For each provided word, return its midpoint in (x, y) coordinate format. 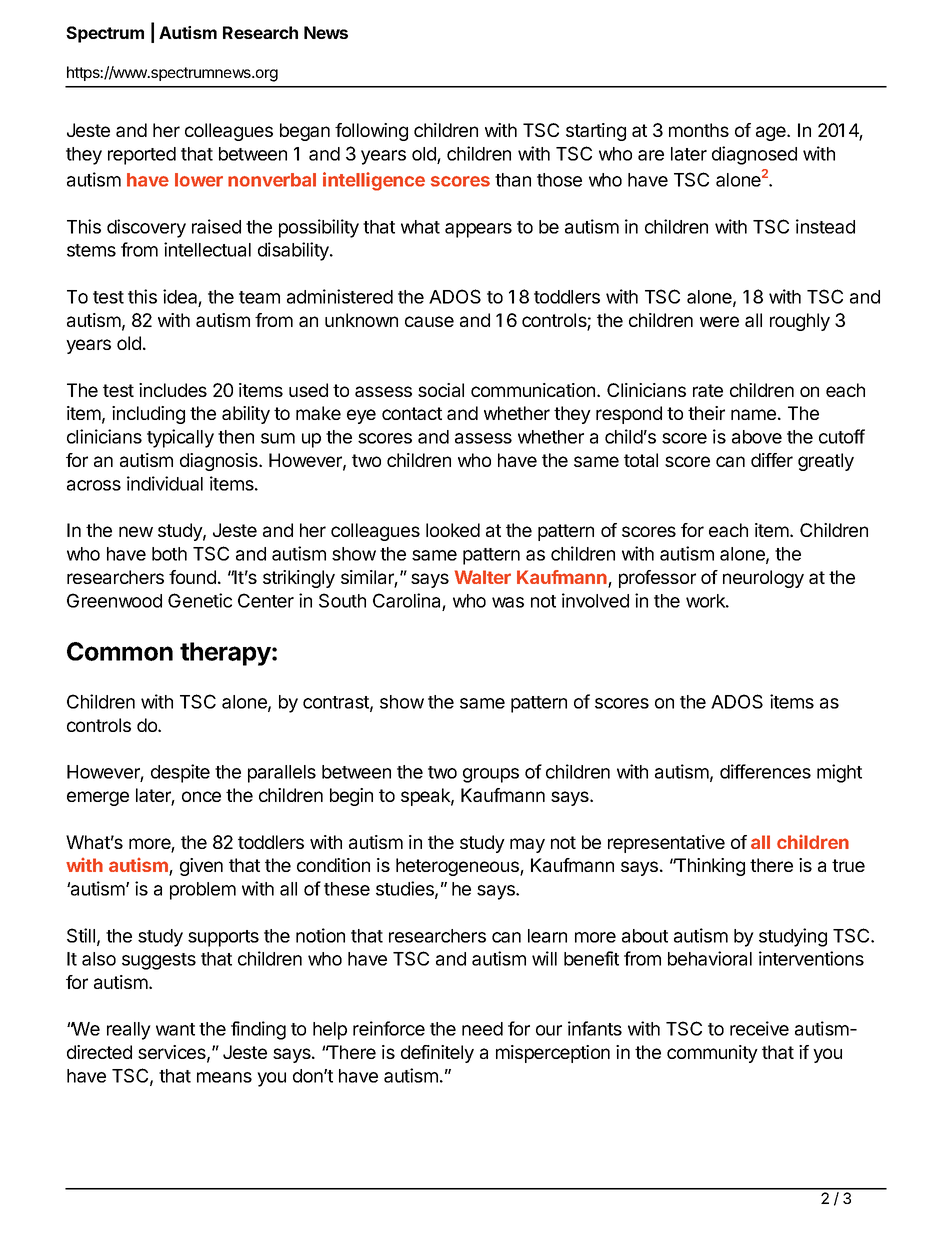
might (839, 773)
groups (491, 775)
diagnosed (754, 155)
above (757, 437)
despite (180, 773)
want (175, 1029)
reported (142, 156)
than (513, 180)
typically (180, 438)
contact (412, 413)
